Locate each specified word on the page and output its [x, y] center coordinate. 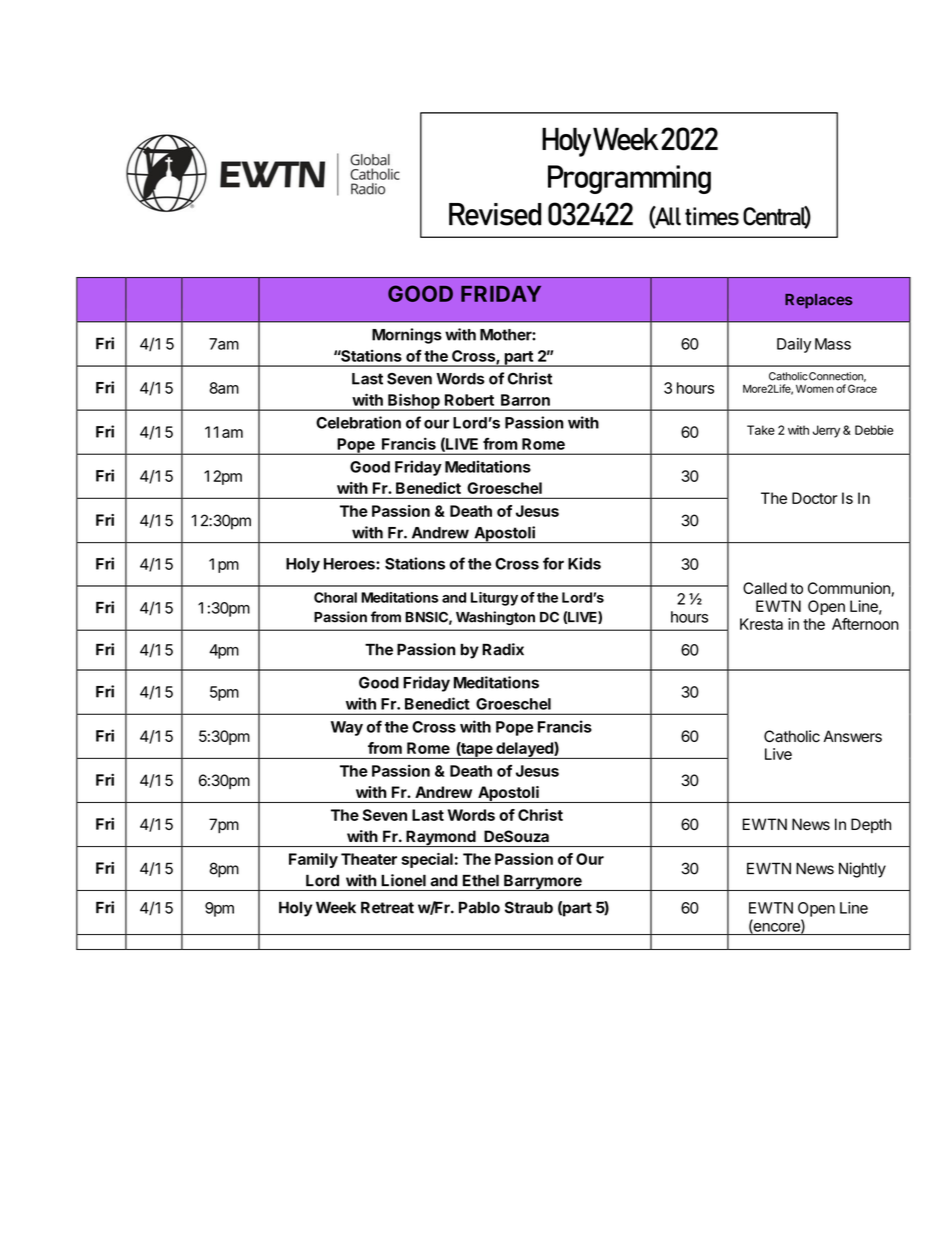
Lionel [403, 880]
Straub [529, 907]
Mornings [407, 336]
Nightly [862, 870]
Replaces [819, 301]
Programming [629, 179]
